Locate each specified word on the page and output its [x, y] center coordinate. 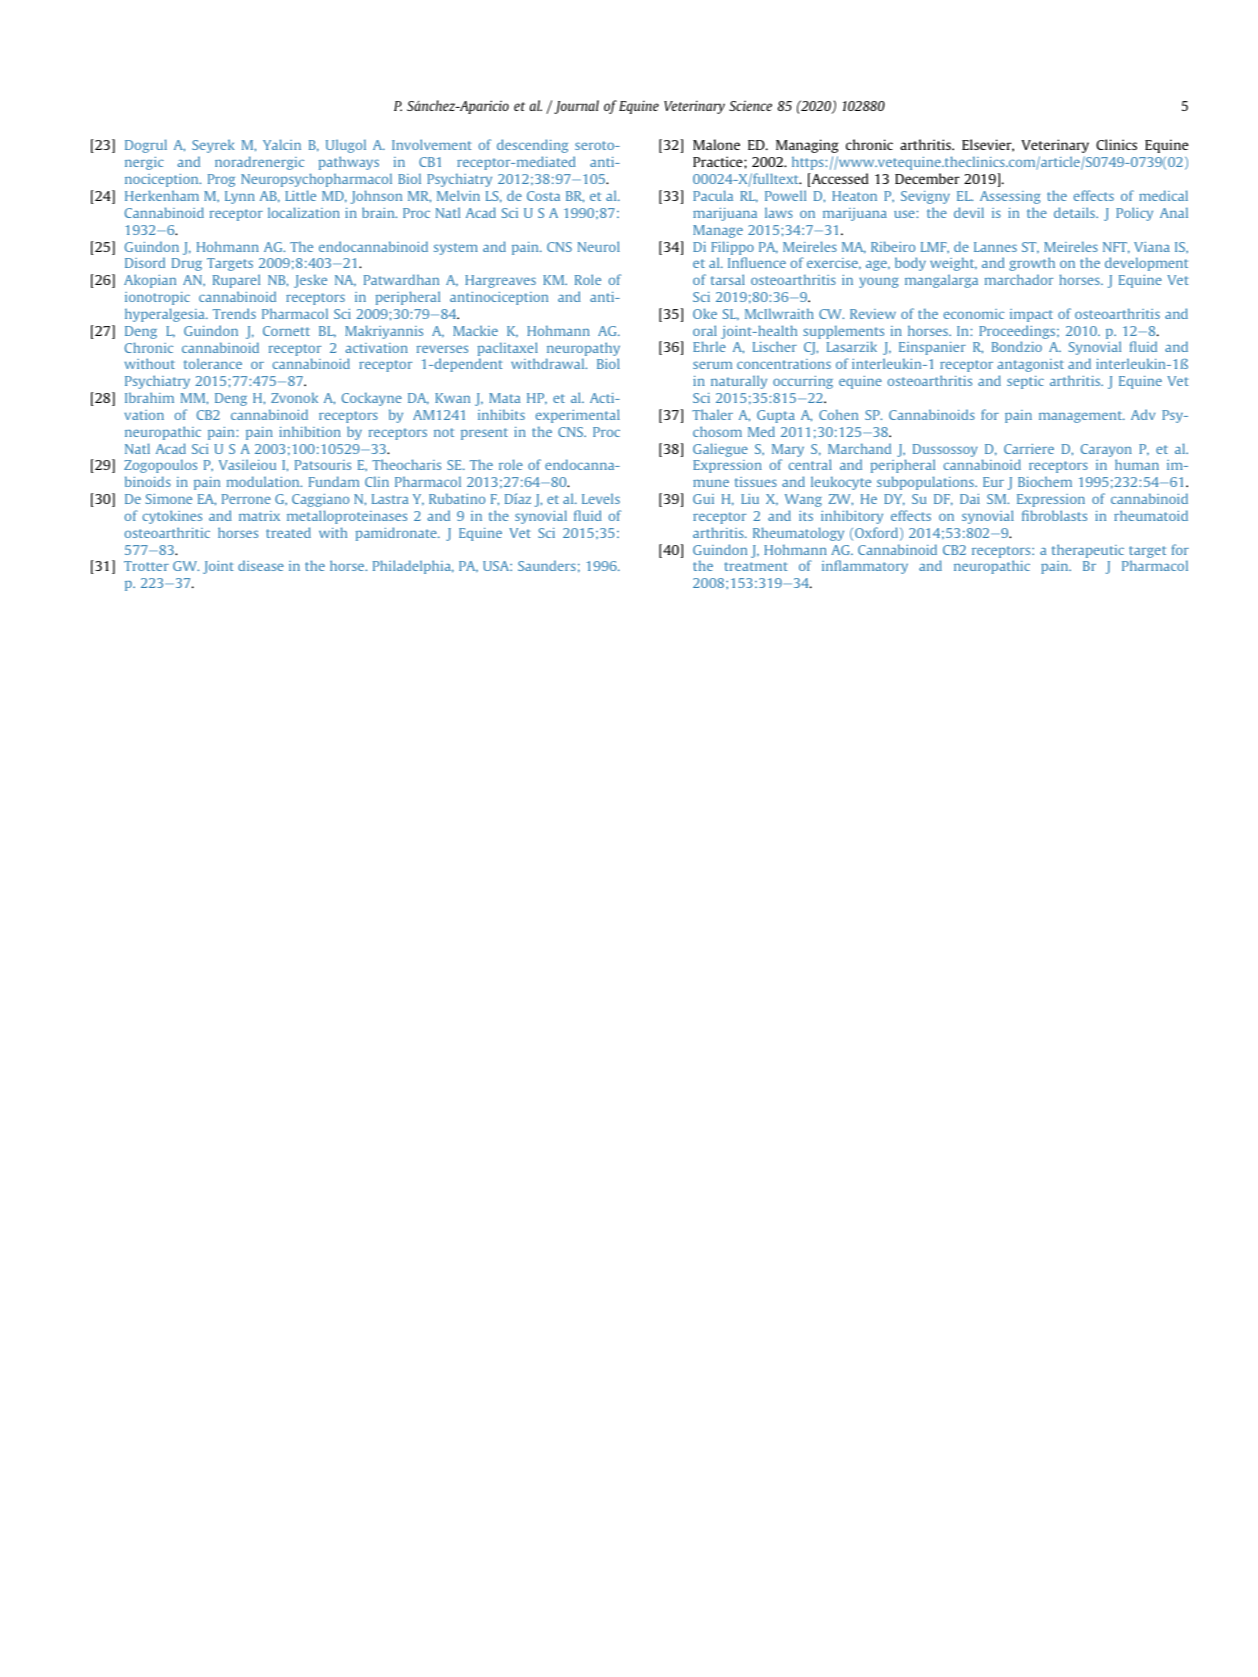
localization [304, 212]
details [1075, 212]
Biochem [1045, 481]
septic [1025, 382]
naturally [739, 382]
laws [779, 212]
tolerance [213, 363]
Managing [807, 146]
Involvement [431, 144]
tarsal [728, 279]
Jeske [310, 281]
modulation [264, 481]
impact [1031, 315]
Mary [788, 450]
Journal [576, 107]
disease [261, 565]
